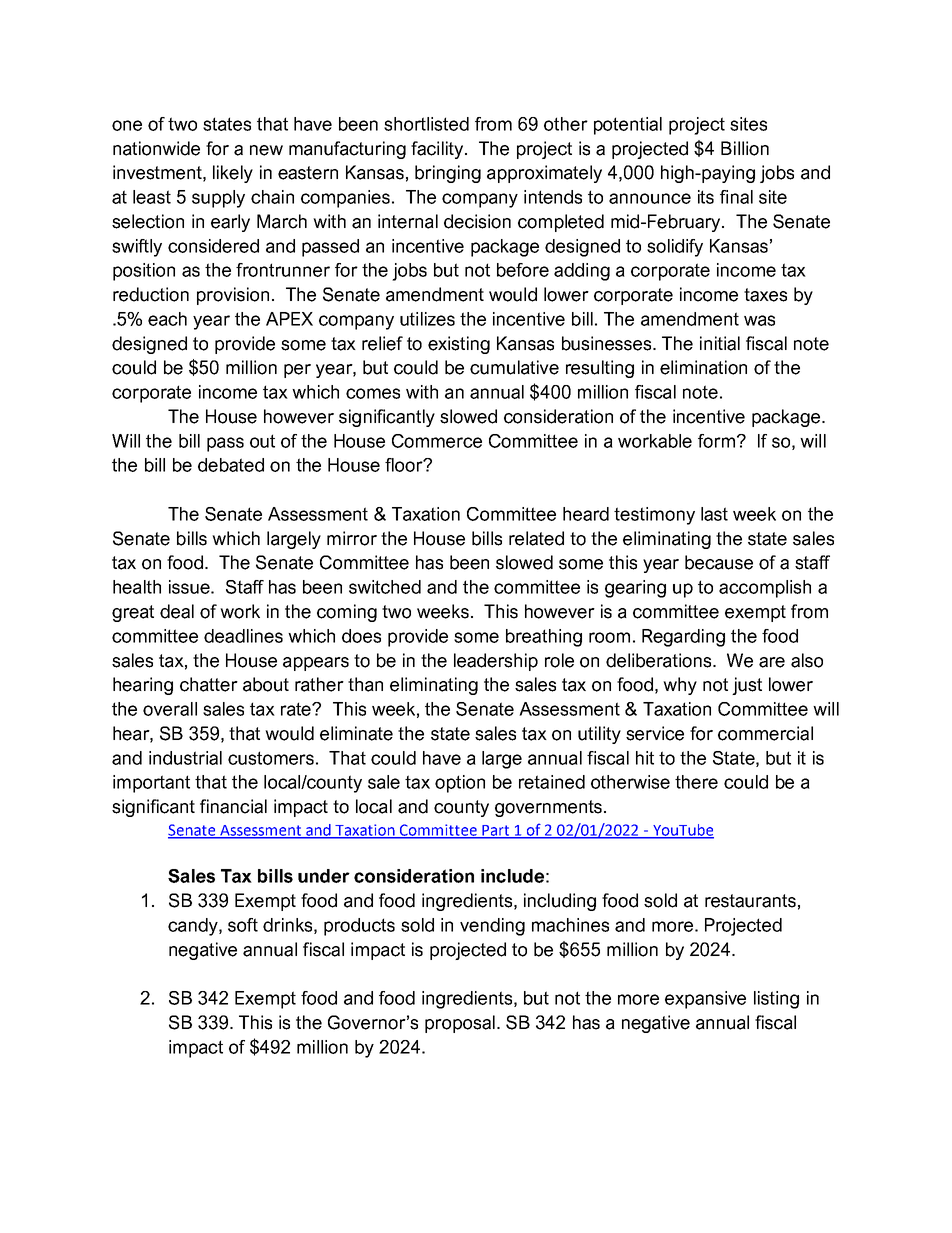  What do you see at coordinates (177, 611) in the document?
I see `deal` at bounding box center [177, 611].
